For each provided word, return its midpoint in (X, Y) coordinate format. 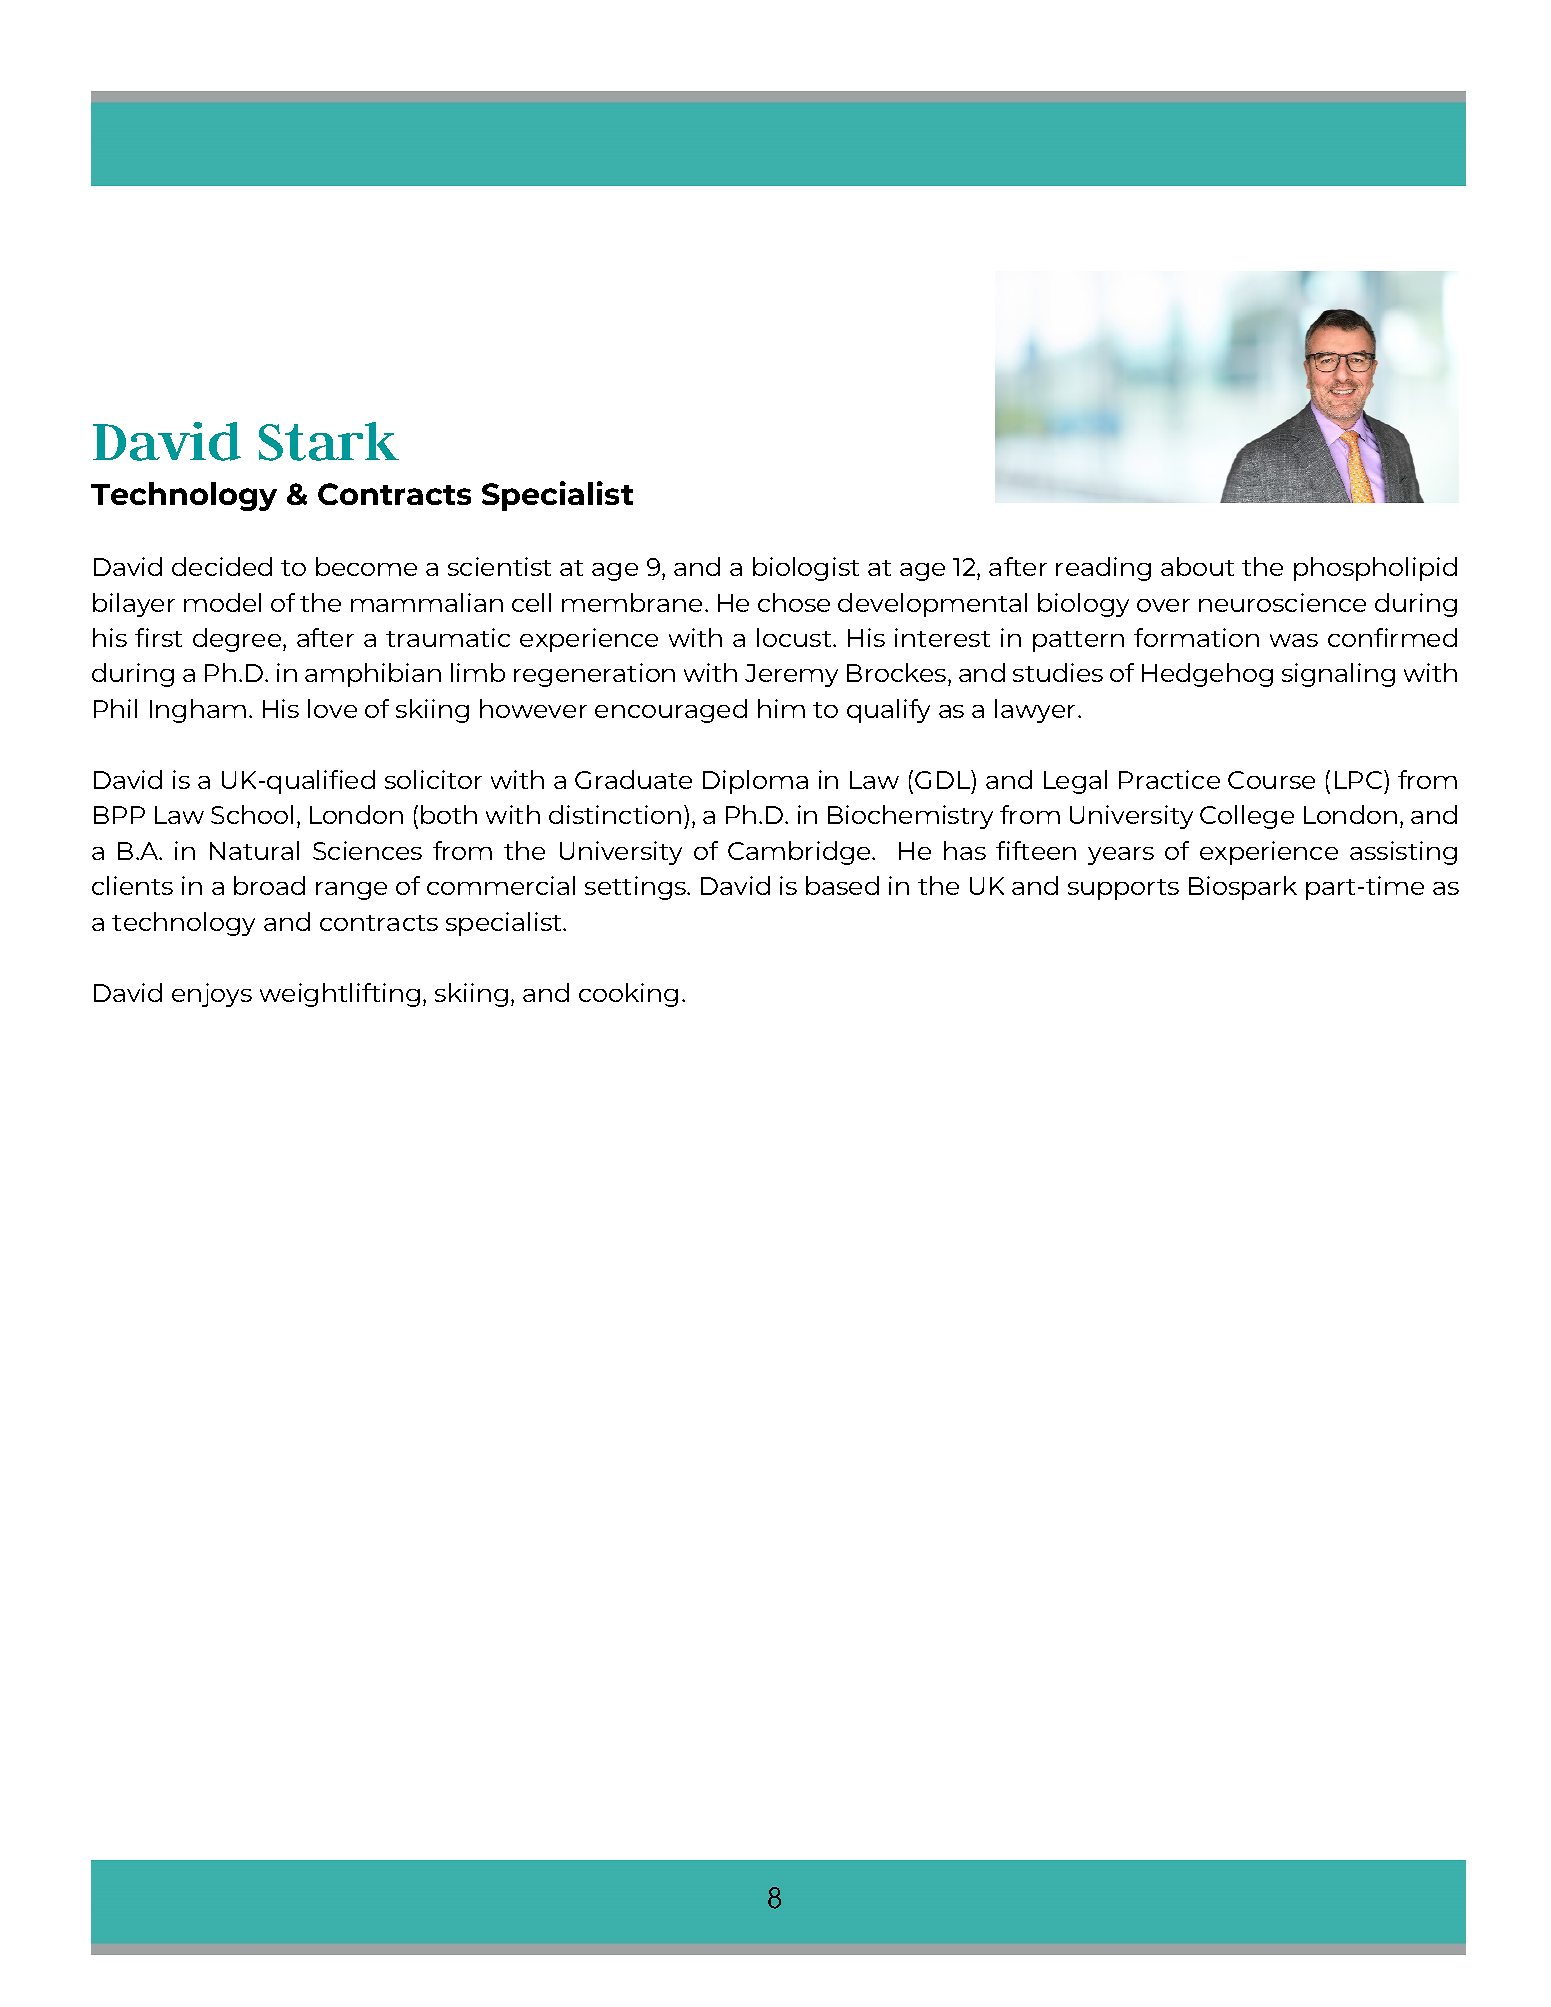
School (252, 814)
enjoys (212, 995)
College (1247, 817)
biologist (806, 569)
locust (795, 637)
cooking (628, 995)
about (1197, 566)
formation (1196, 637)
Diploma (755, 782)
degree (238, 640)
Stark (329, 441)
